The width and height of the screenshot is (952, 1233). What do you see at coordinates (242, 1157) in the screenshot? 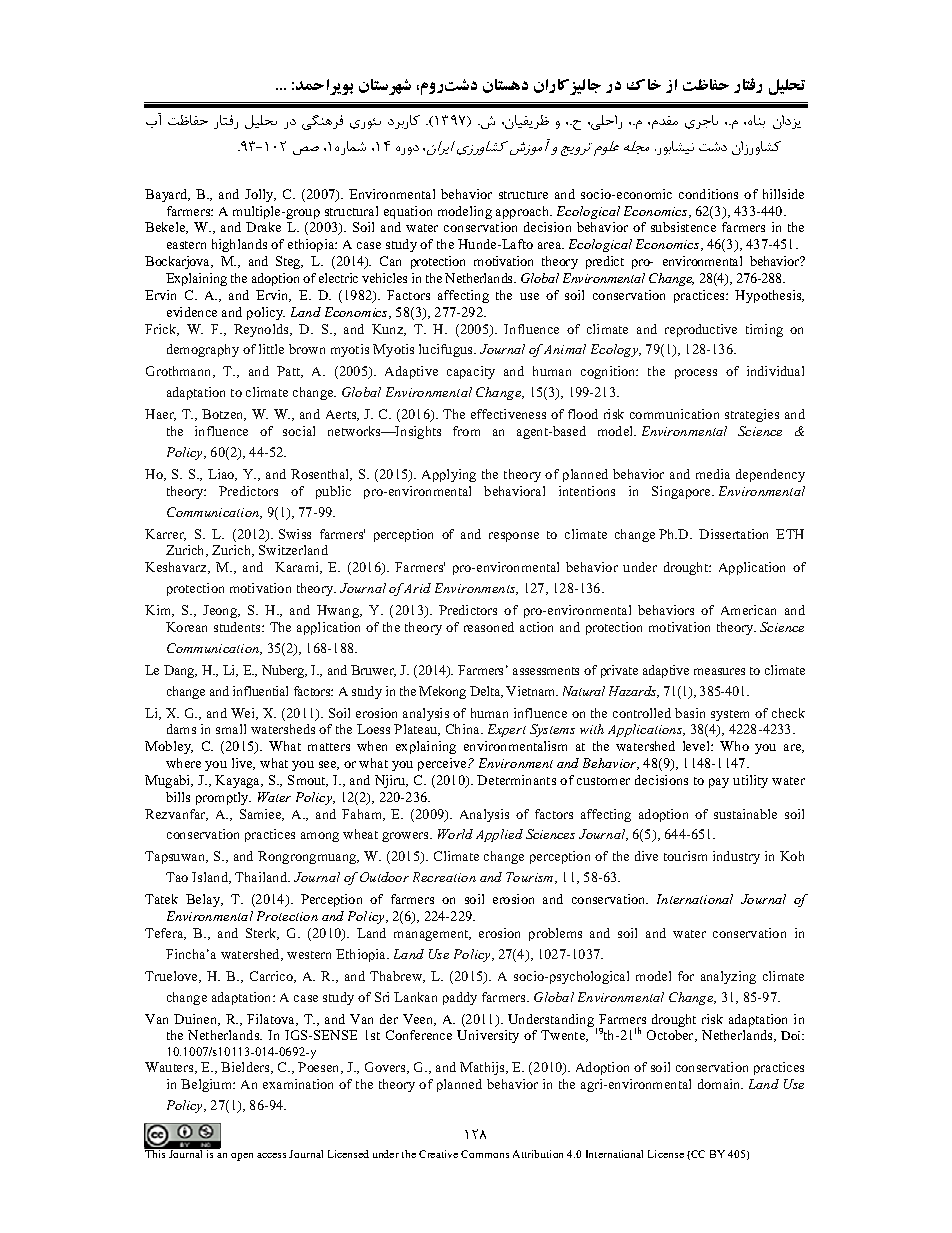
I see `open` at bounding box center [242, 1157].
